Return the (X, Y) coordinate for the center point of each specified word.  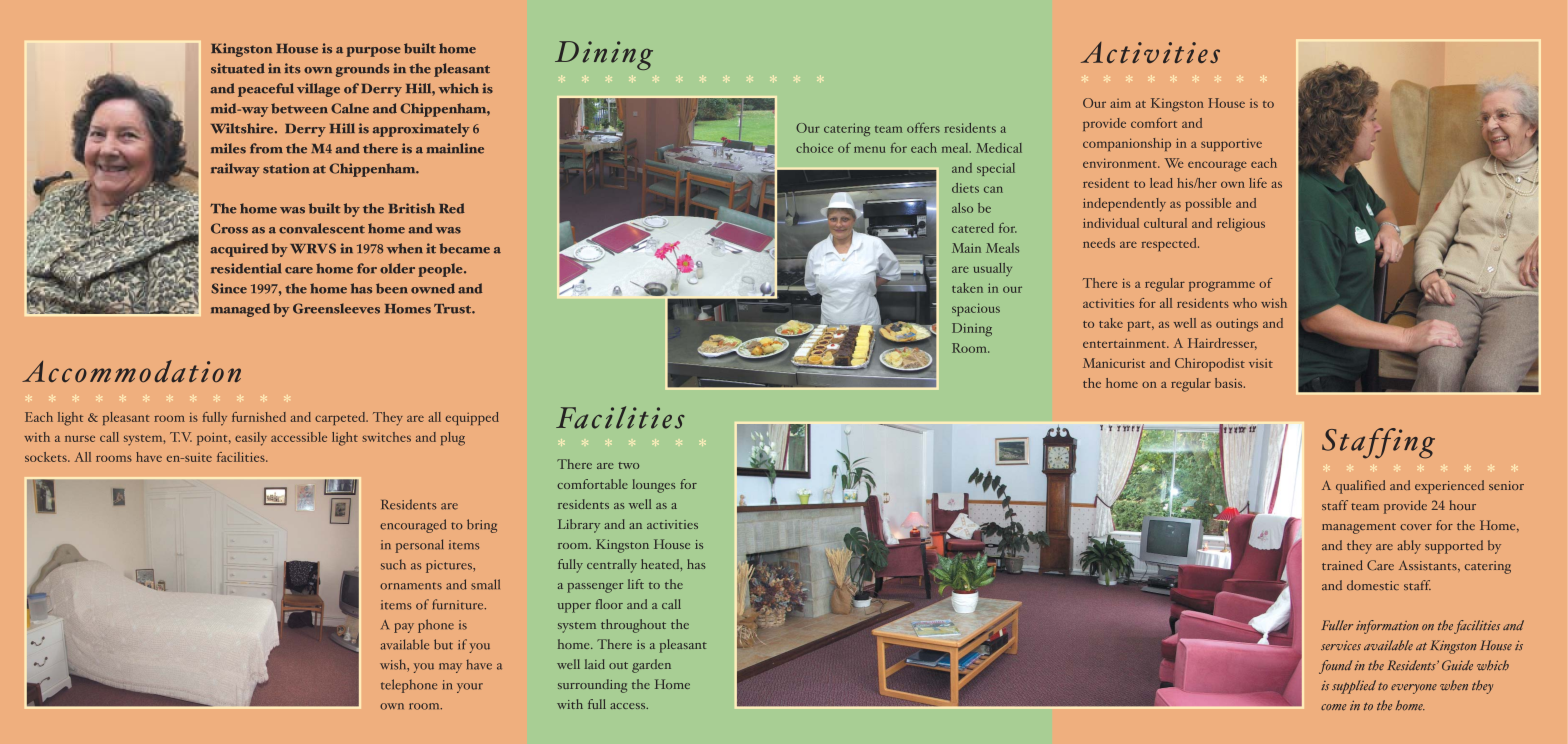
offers (923, 127)
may (450, 668)
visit (1261, 363)
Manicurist (1114, 363)
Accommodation (131, 371)
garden (651, 666)
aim (1120, 103)
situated (238, 68)
